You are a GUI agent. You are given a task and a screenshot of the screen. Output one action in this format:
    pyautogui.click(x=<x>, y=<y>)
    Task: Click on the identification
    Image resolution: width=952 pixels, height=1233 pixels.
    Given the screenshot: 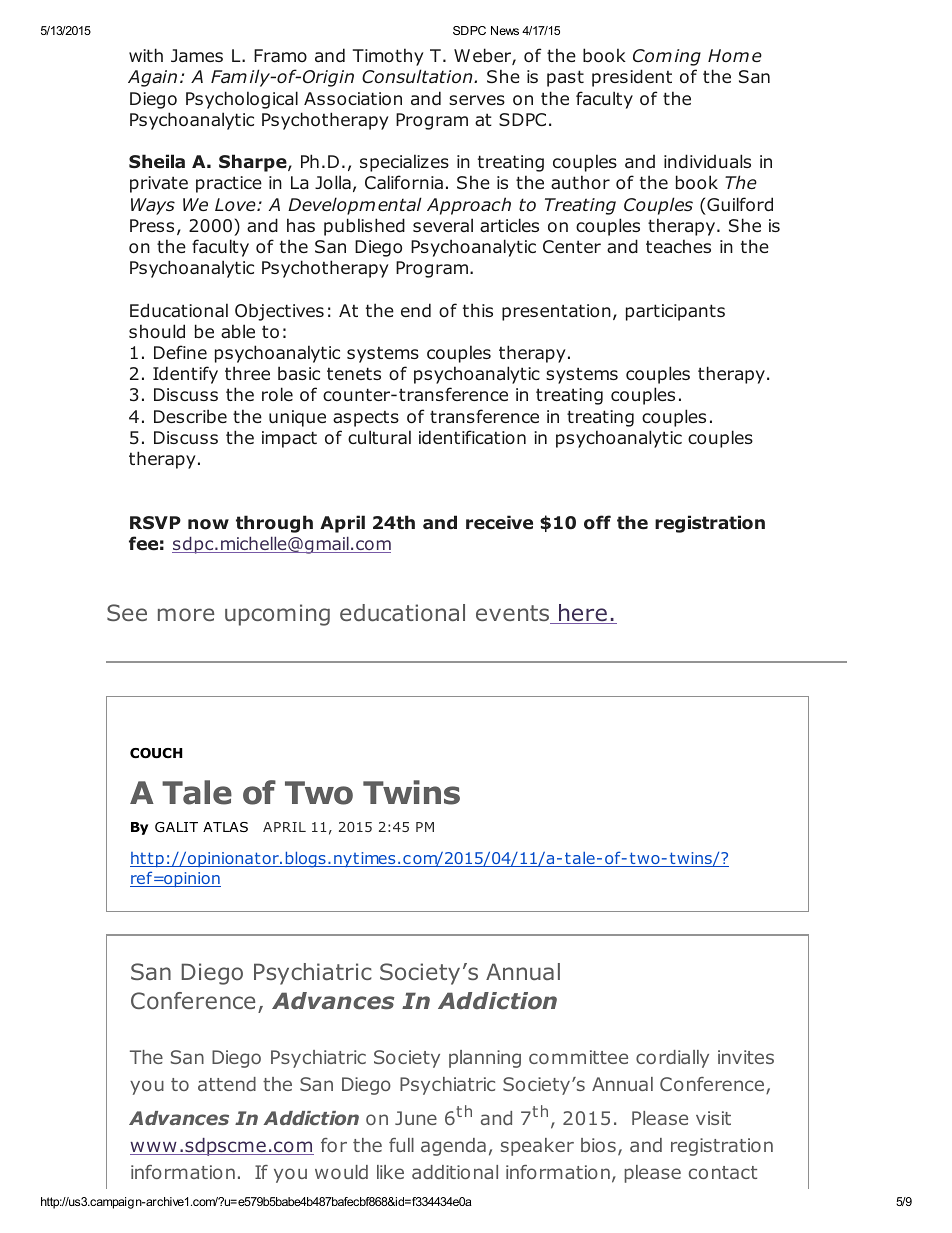 What is the action you would take?
    pyautogui.click(x=472, y=437)
